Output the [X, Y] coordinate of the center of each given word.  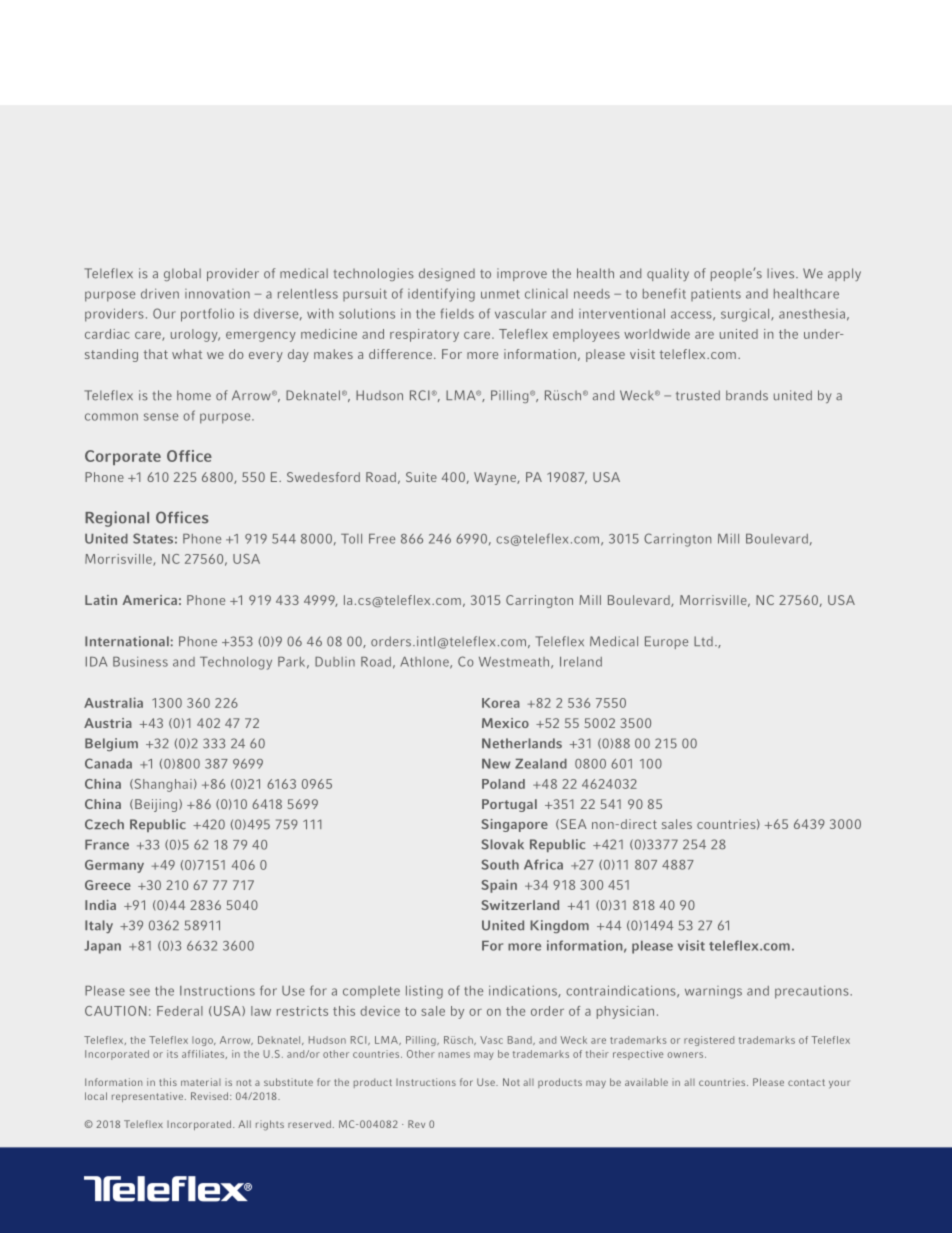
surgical [746, 315]
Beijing [157, 805]
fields [457, 313]
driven [160, 293]
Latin [101, 600]
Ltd [703, 641]
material [201, 1082]
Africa [543, 864]
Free [382, 539]
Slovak [503, 844]
